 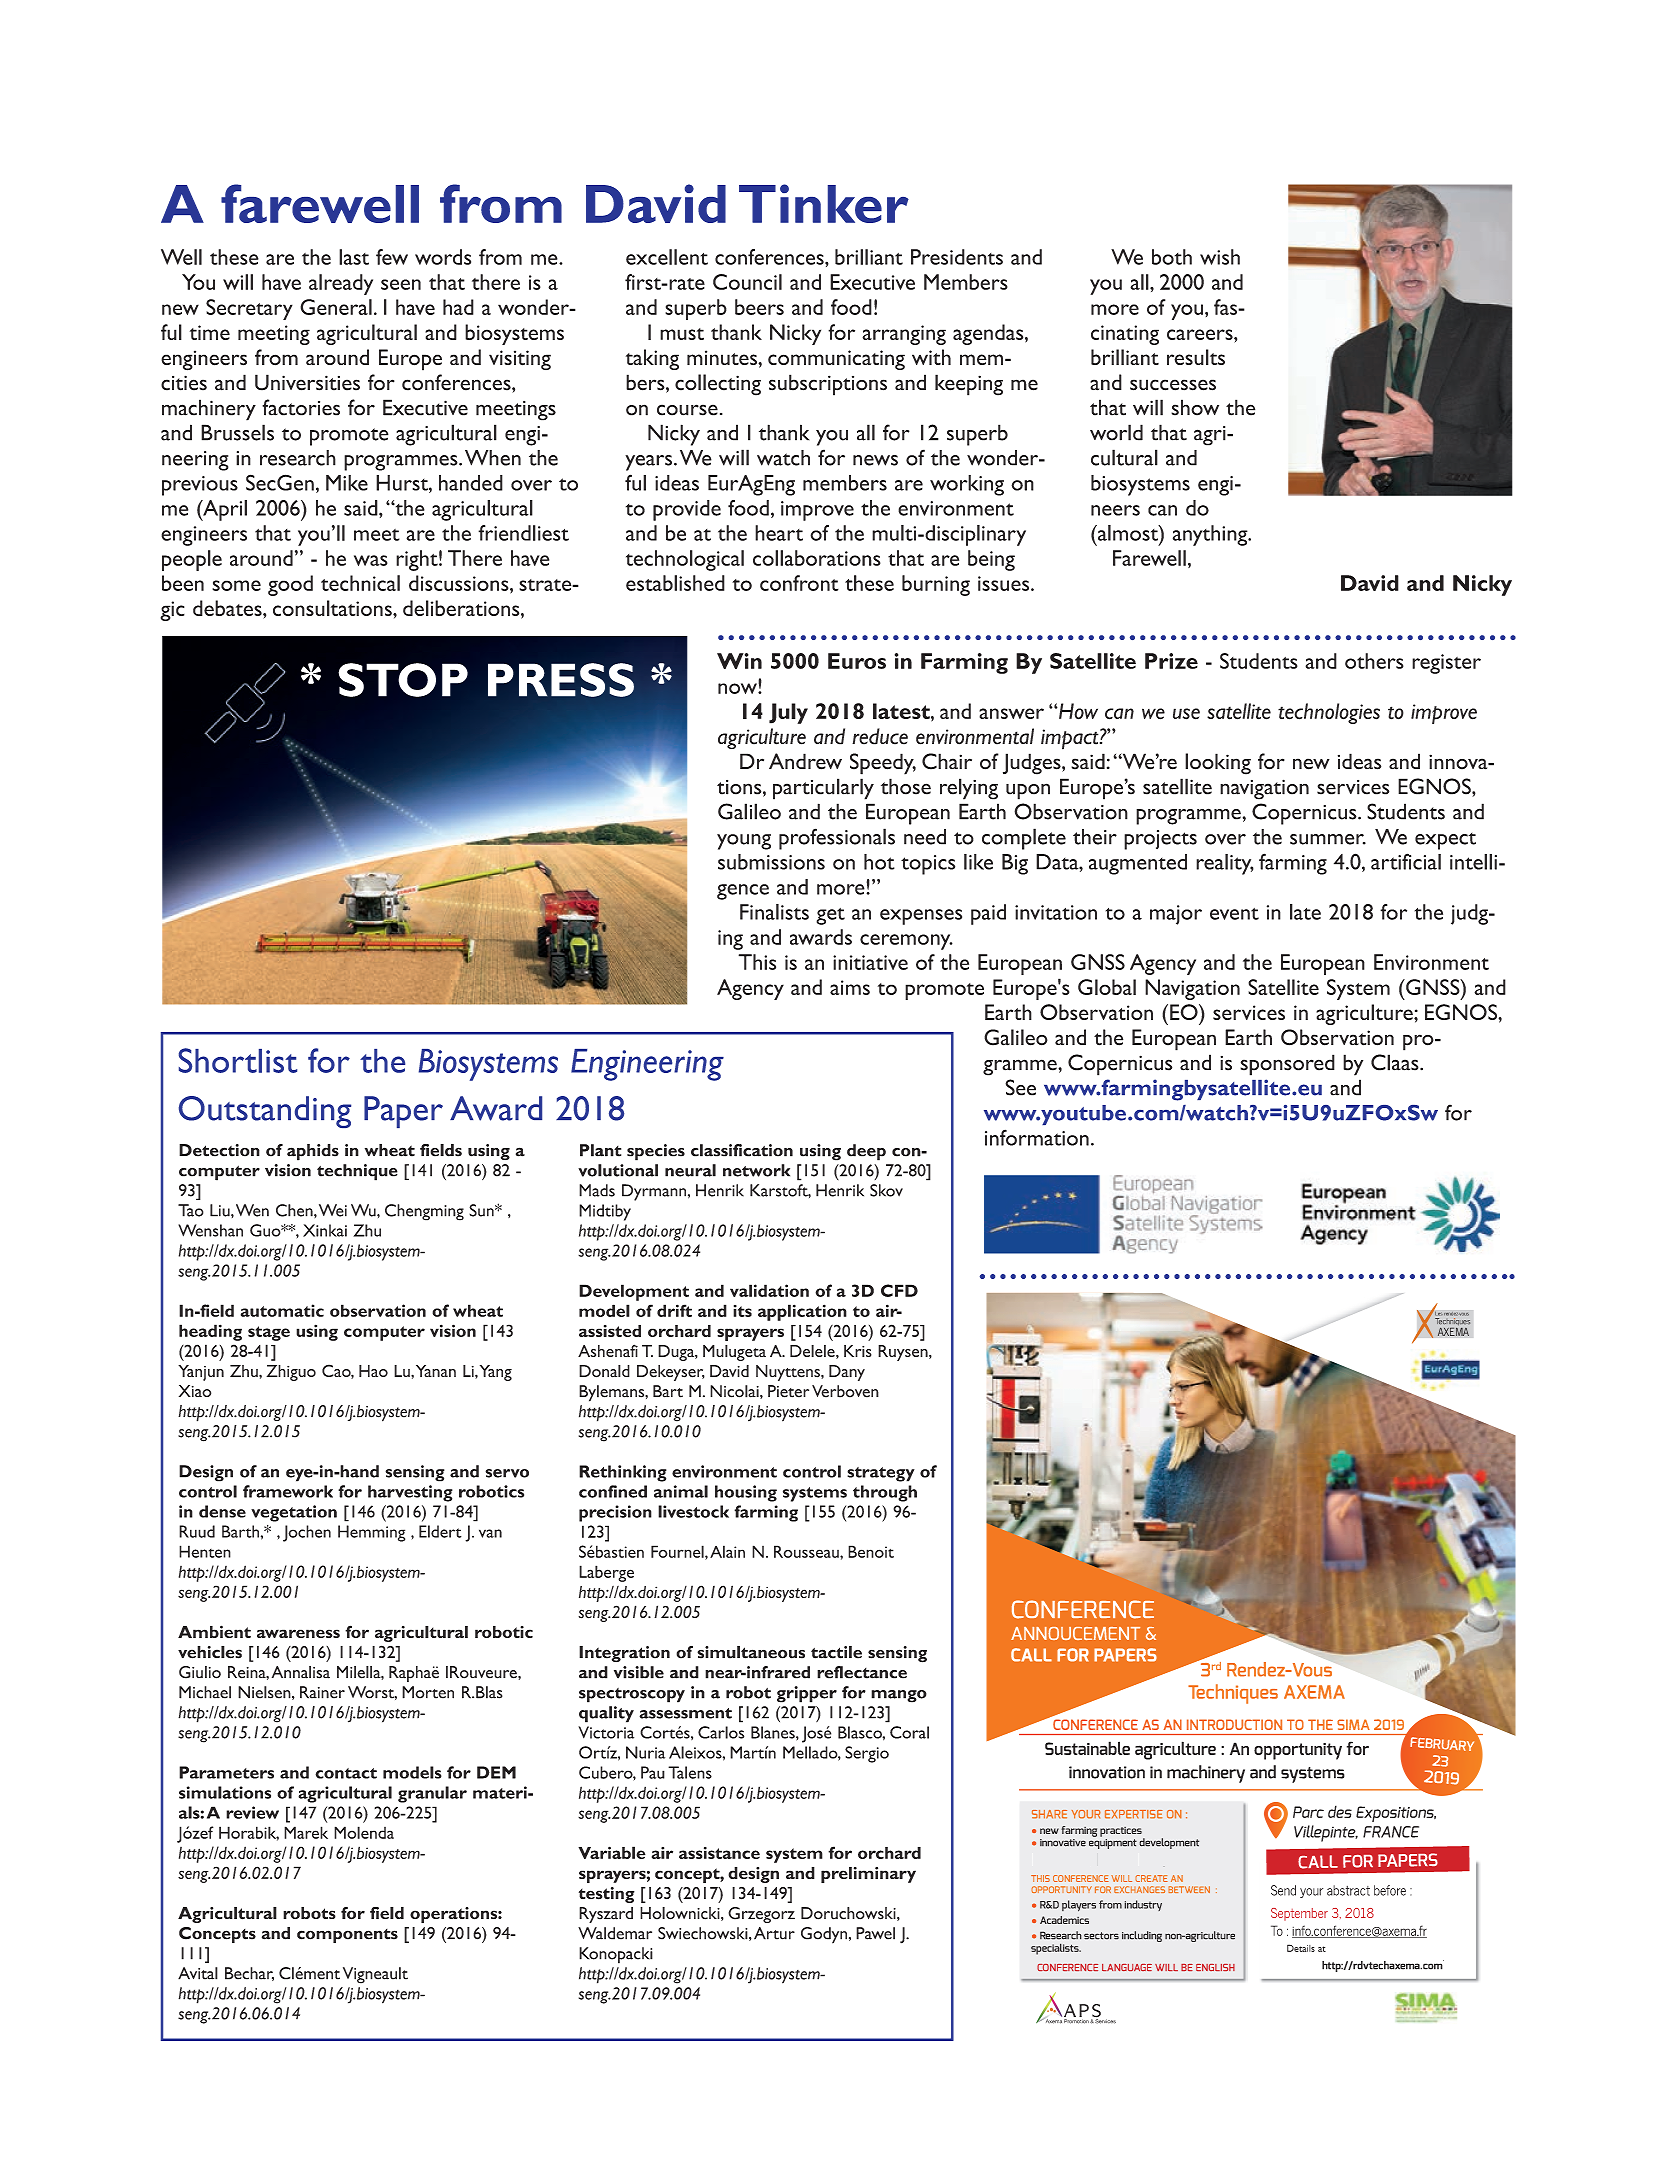 What do you see at coordinates (1220, 257) in the screenshot?
I see `wish` at bounding box center [1220, 257].
